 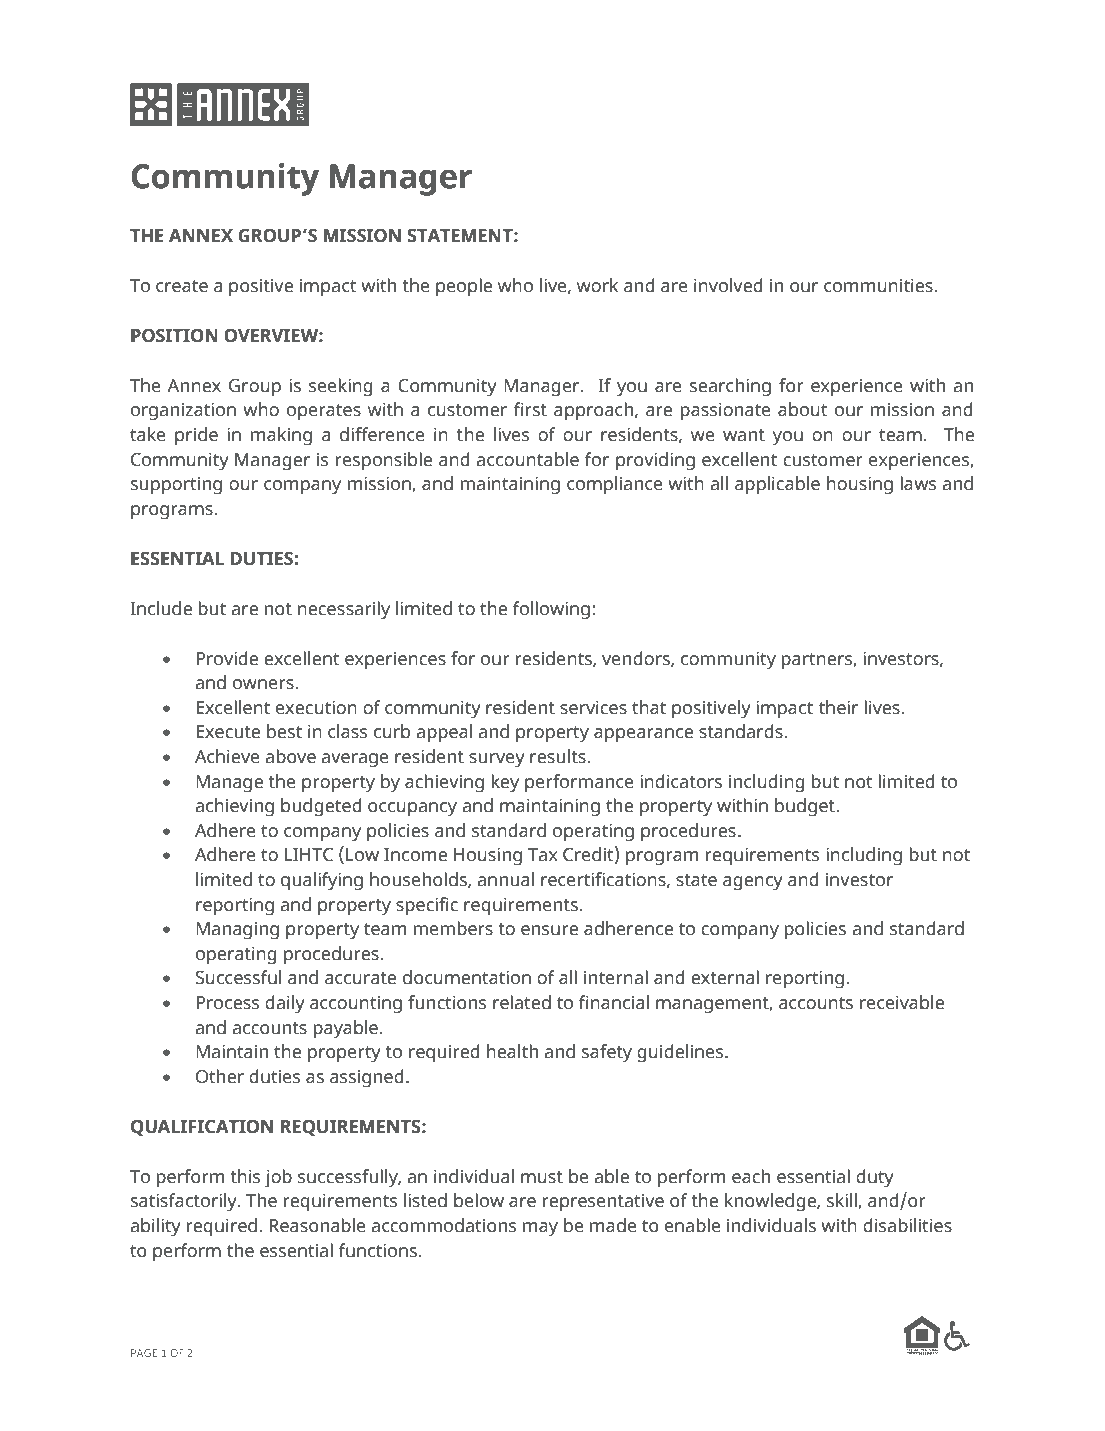 What do you see at coordinates (615, 485) in the document?
I see `compliance` at bounding box center [615, 485].
